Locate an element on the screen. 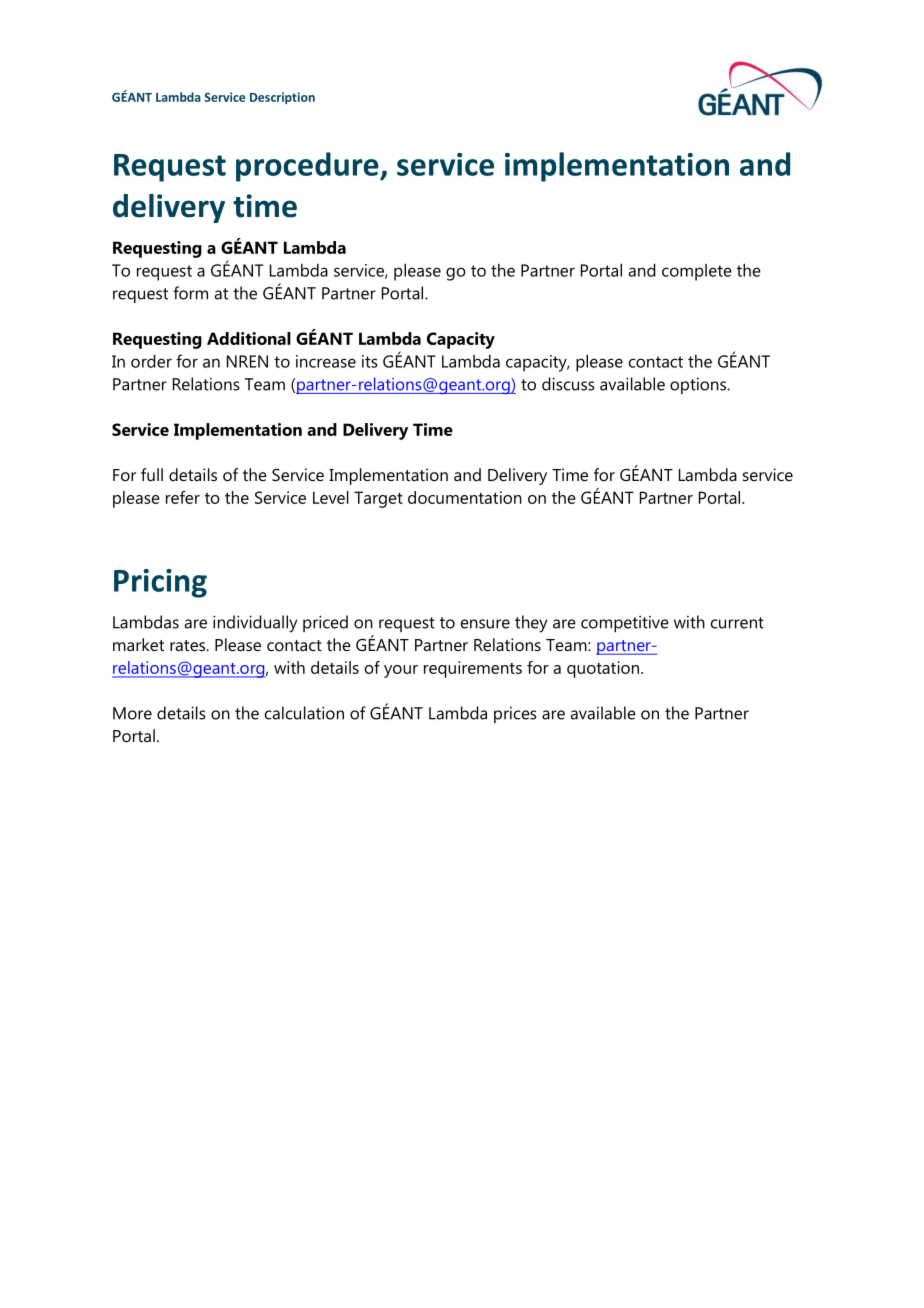 The width and height of the screenshot is (924, 1308). requirements is located at coordinates (473, 669).
